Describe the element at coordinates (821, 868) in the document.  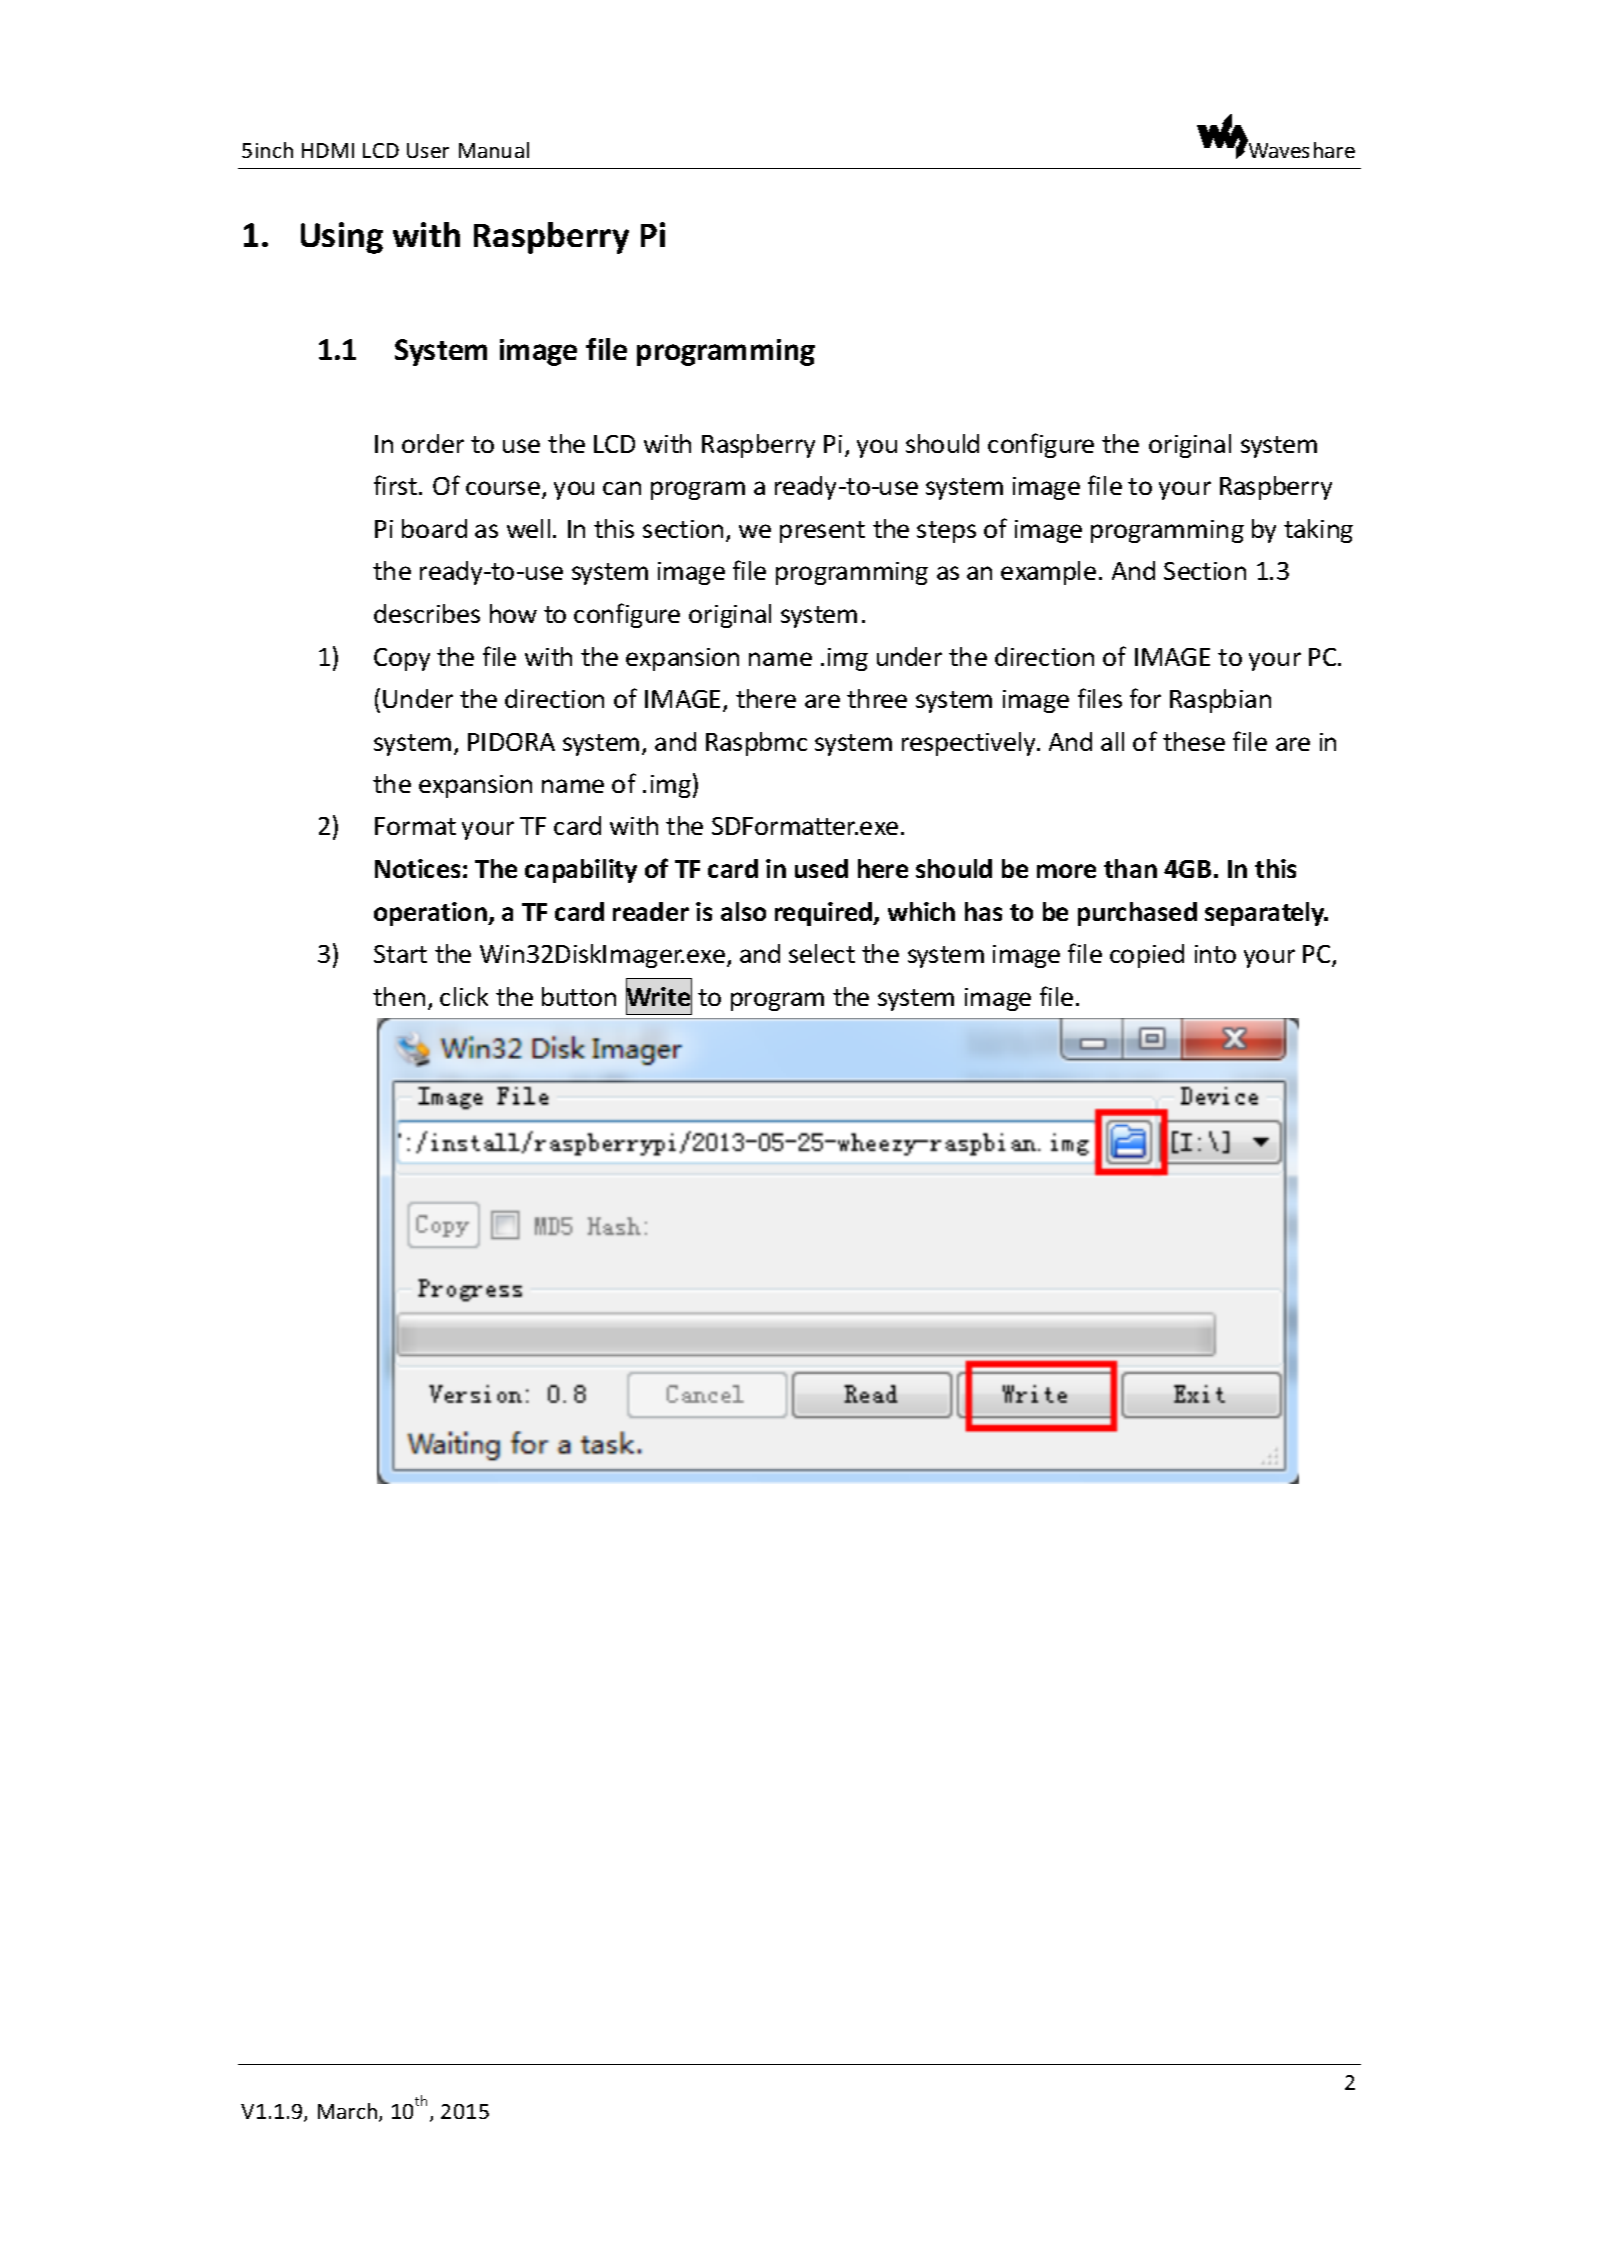
I see `used` at that location.
